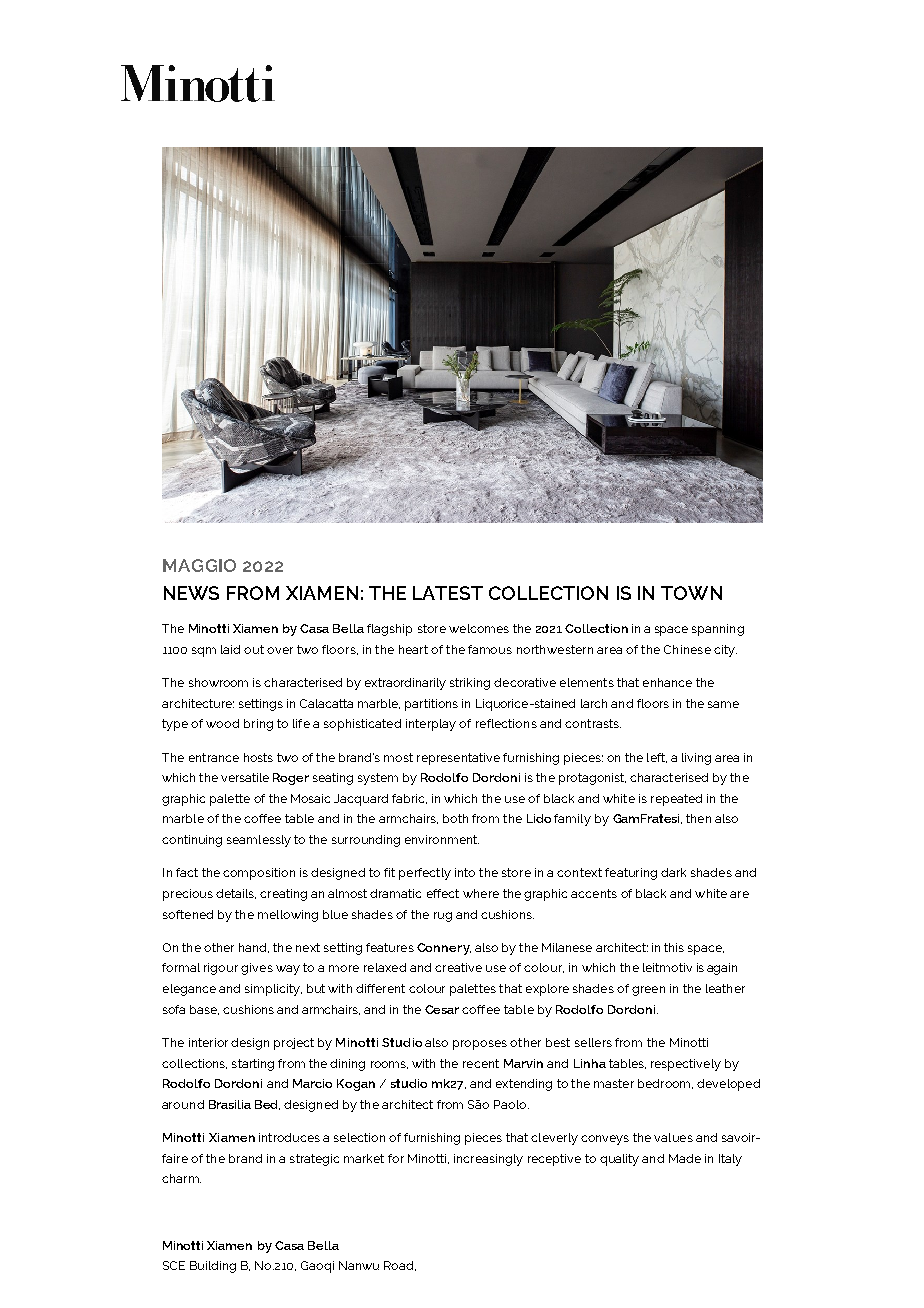 The image size is (924, 1308). I want to click on repeated, so click(676, 800).
